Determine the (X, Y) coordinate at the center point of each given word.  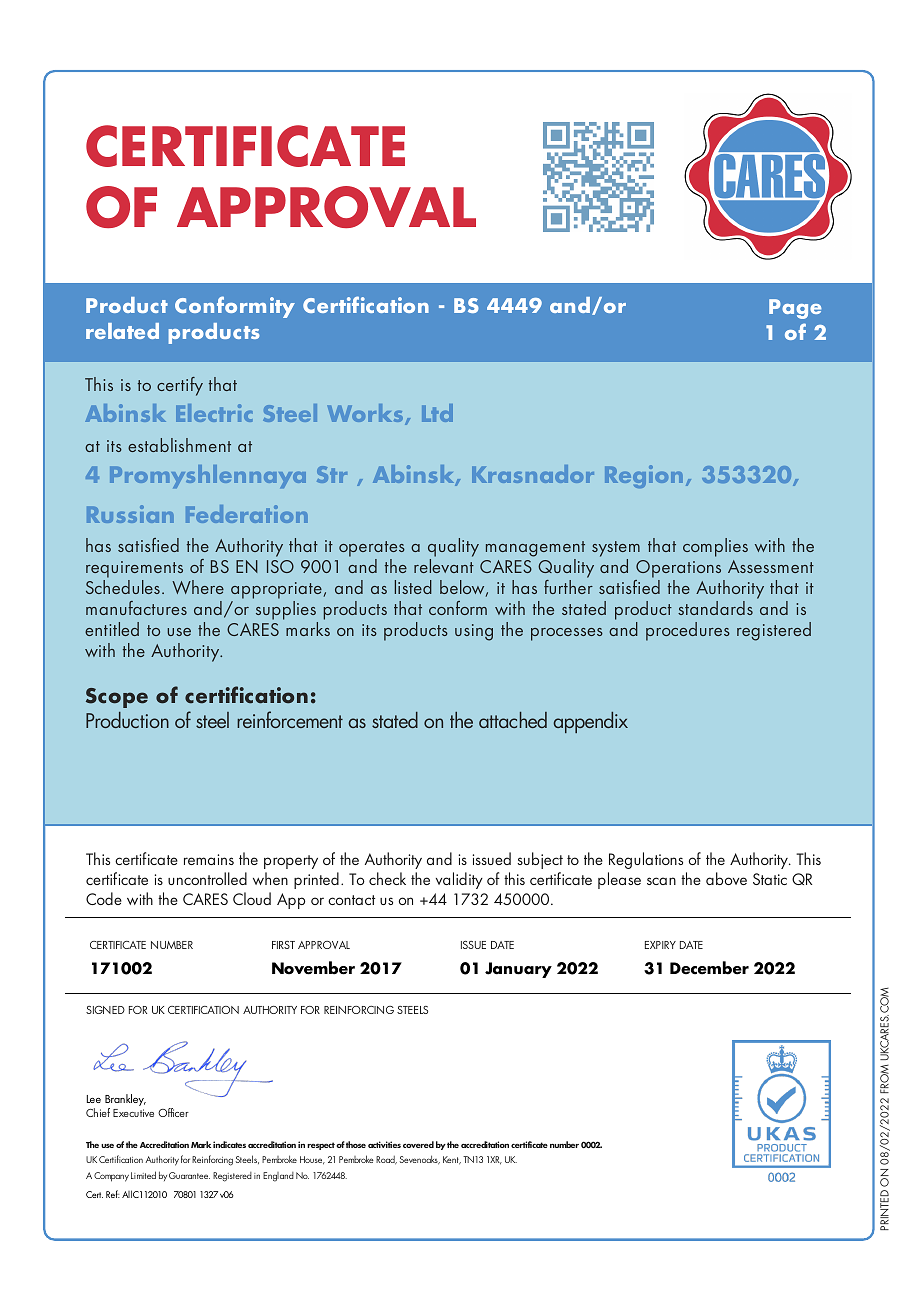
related (122, 331)
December (709, 968)
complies (715, 547)
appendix (590, 722)
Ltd (437, 413)
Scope (117, 698)
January (518, 970)
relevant (444, 564)
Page (795, 309)
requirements (134, 569)
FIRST (283, 945)
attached (513, 720)
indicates (229, 1144)
